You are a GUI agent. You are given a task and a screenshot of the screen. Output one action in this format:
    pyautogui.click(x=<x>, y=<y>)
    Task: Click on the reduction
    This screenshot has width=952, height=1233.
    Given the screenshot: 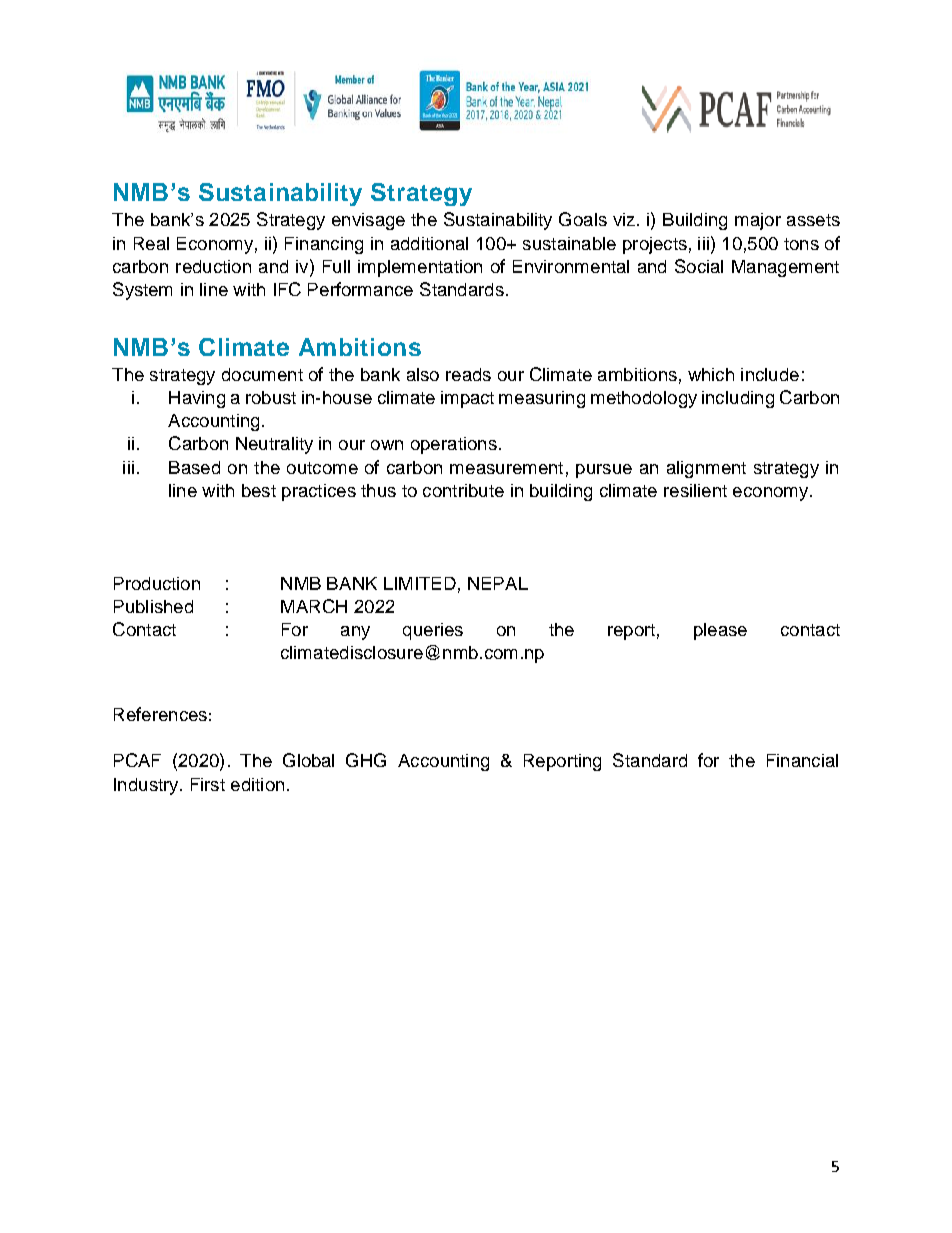 What is the action you would take?
    pyautogui.click(x=213, y=266)
